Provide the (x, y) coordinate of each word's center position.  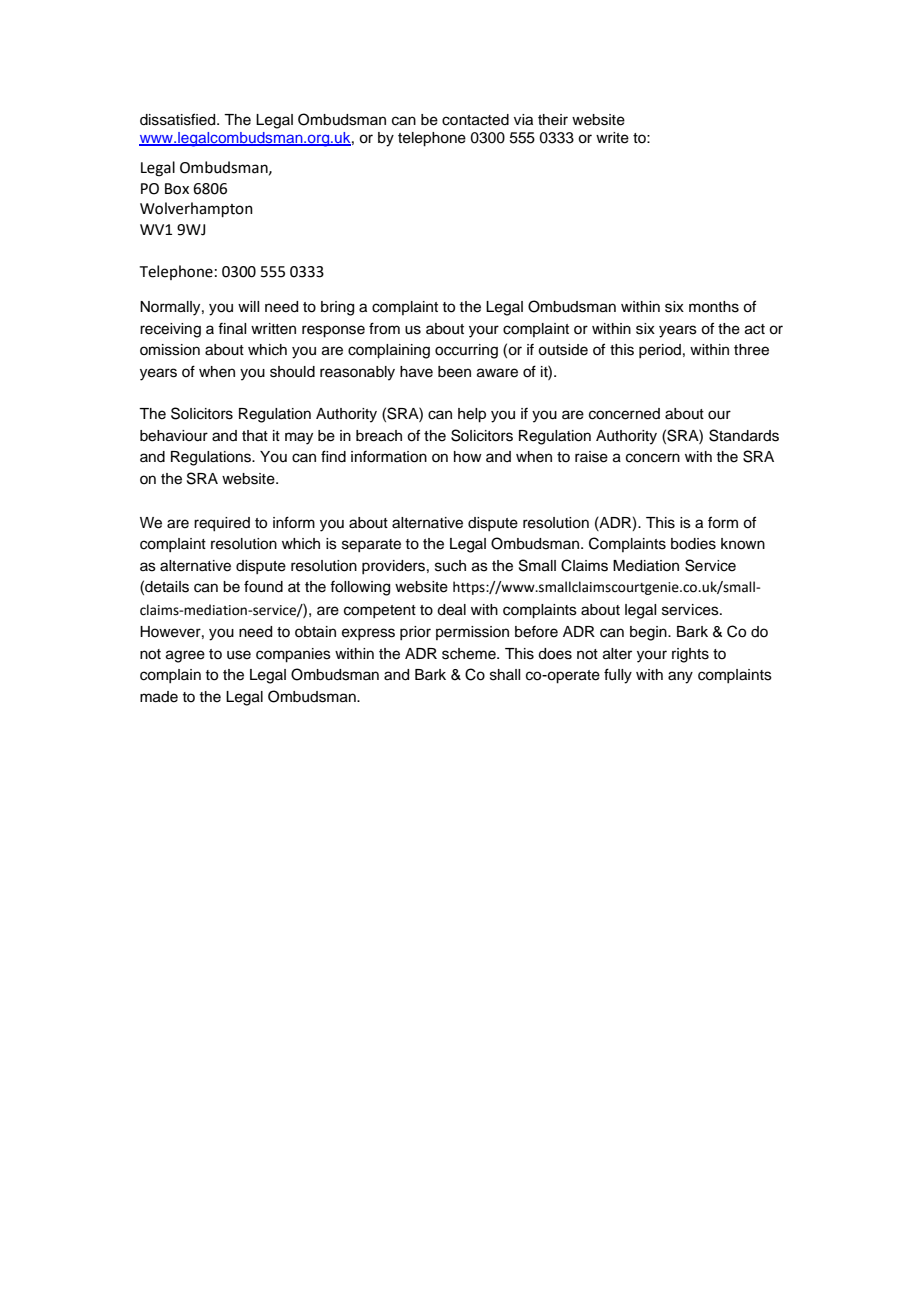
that (255, 436)
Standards (744, 435)
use (239, 655)
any (680, 677)
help (472, 415)
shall (505, 675)
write (612, 138)
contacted (475, 120)
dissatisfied (179, 119)
